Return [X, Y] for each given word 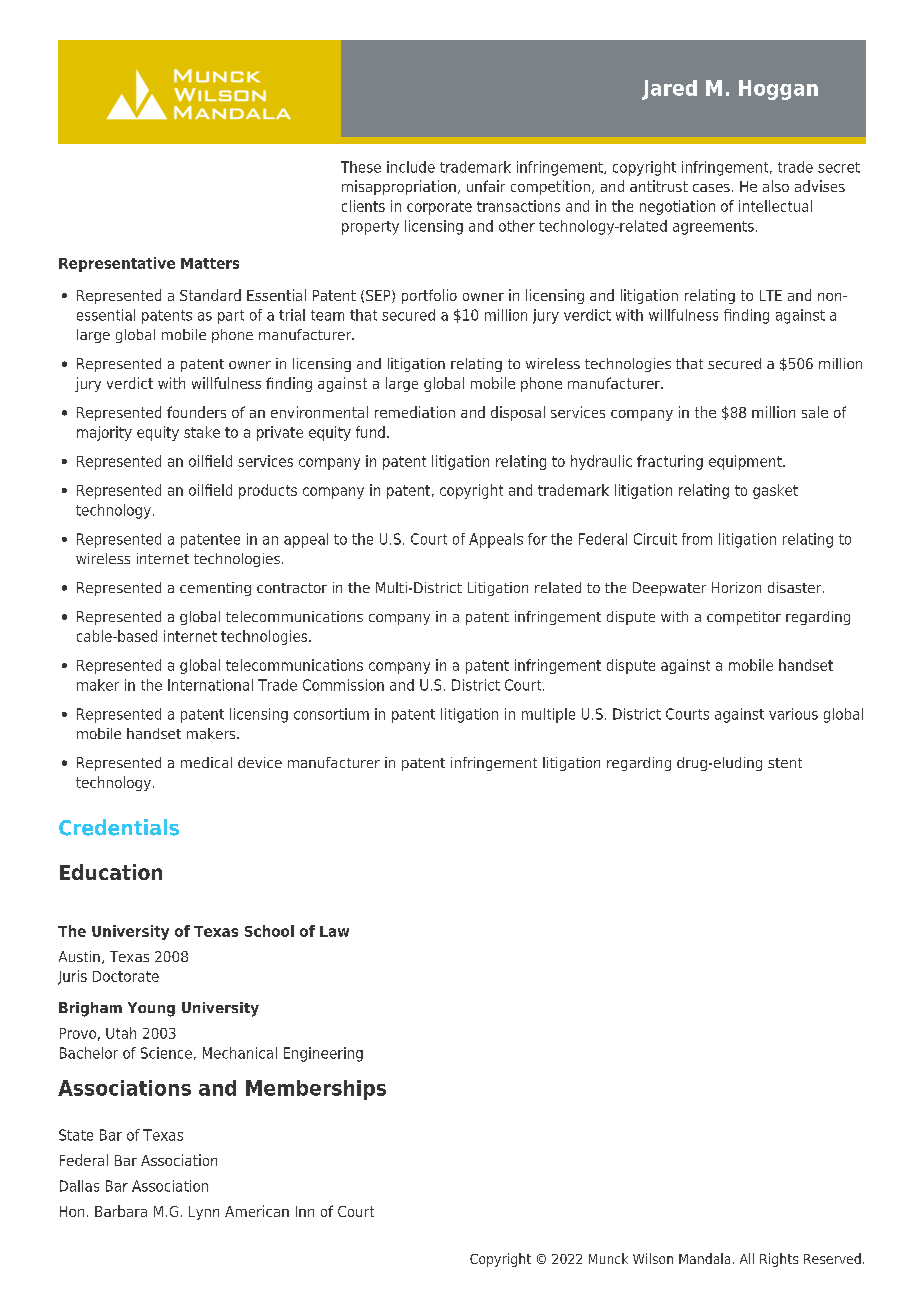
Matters [210, 263]
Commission [343, 685]
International [210, 685]
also [776, 186]
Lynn [204, 1213]
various [793, 714]
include [411, 167]
